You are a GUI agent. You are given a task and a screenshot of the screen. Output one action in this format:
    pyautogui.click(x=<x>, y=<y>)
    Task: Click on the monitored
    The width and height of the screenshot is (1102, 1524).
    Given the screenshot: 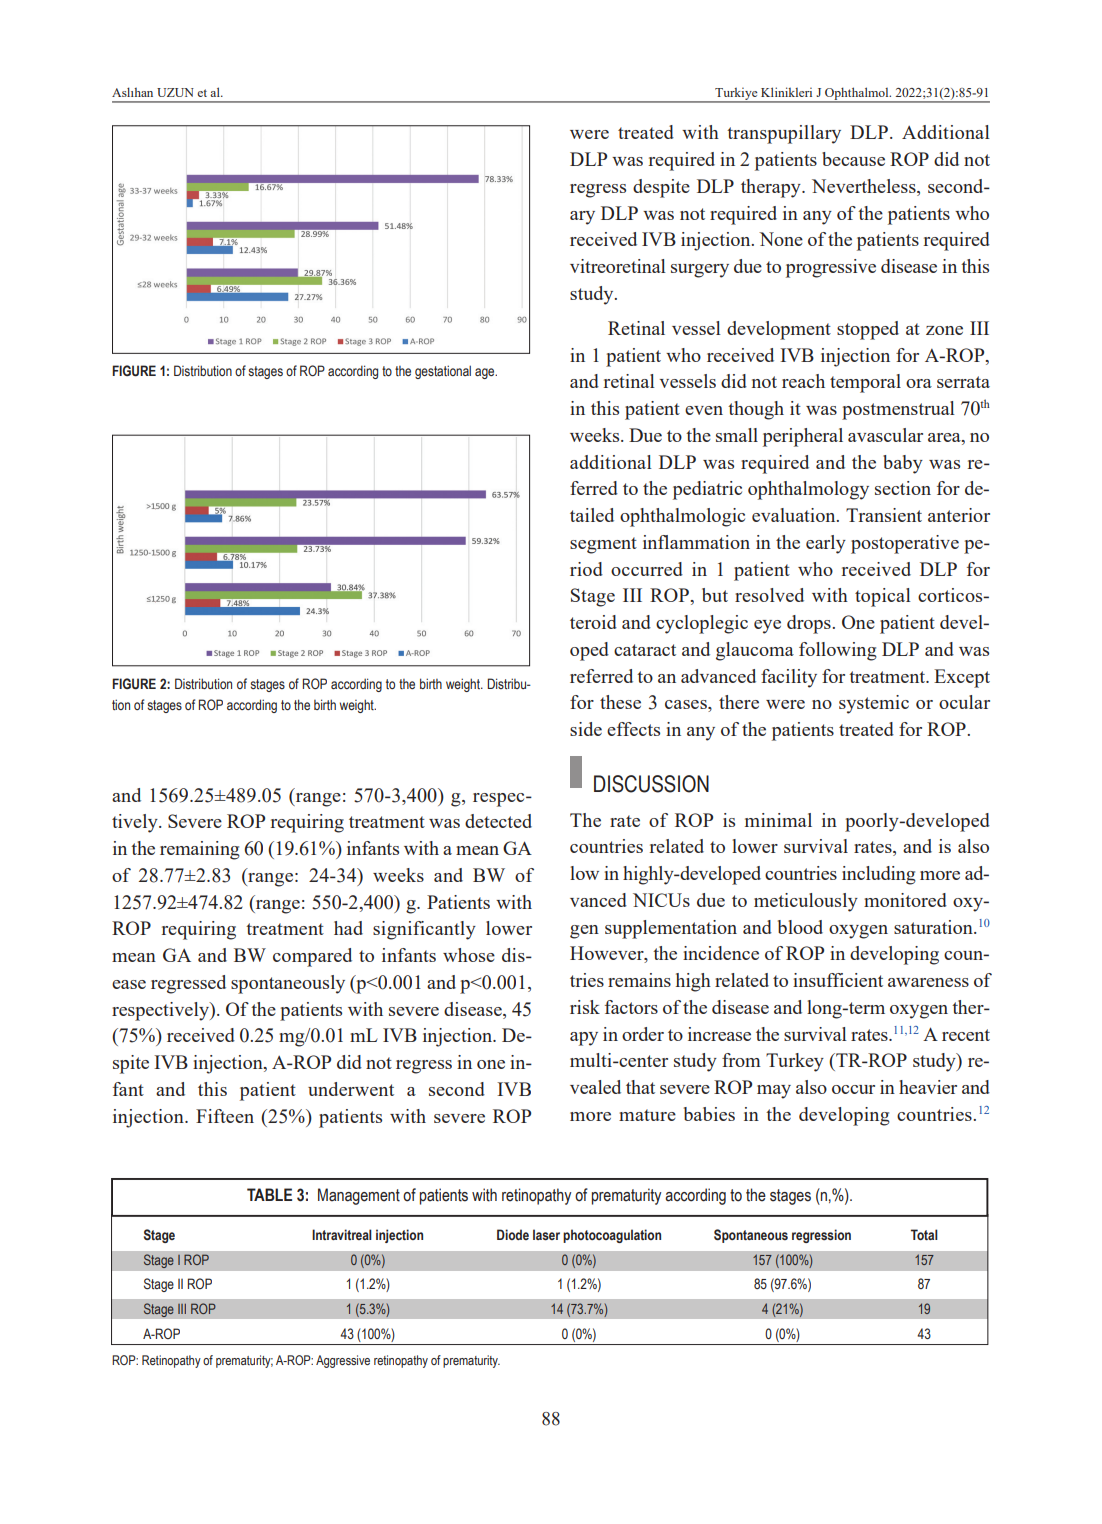 What is the action you would take?
    pyautogui.click(x=905, y=900)
